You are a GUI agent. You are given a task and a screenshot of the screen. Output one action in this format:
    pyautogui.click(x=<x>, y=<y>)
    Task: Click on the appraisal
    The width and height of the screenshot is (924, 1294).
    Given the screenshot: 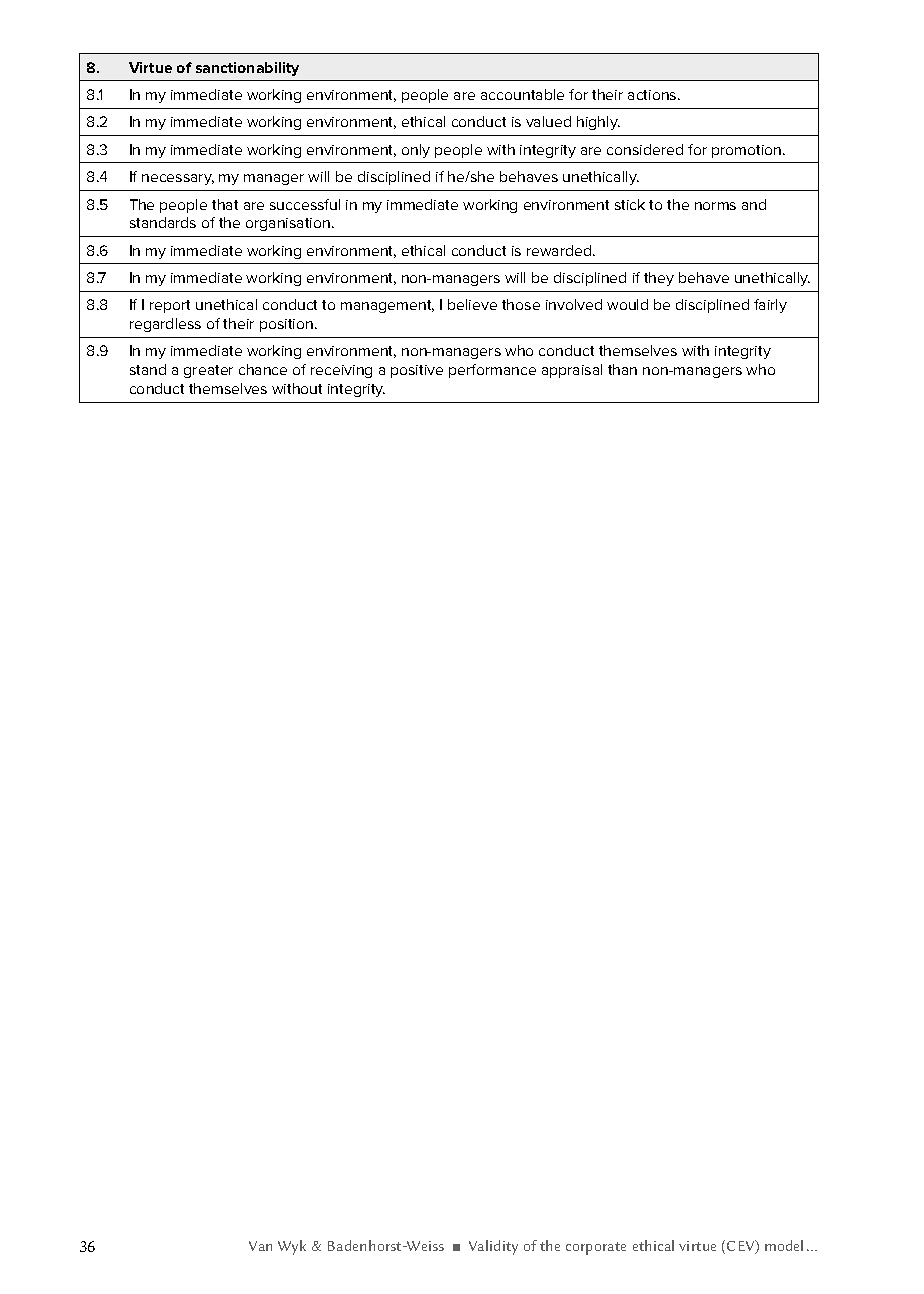 What is the action you would take?
    pyautogui.click(x=572, y=371)
